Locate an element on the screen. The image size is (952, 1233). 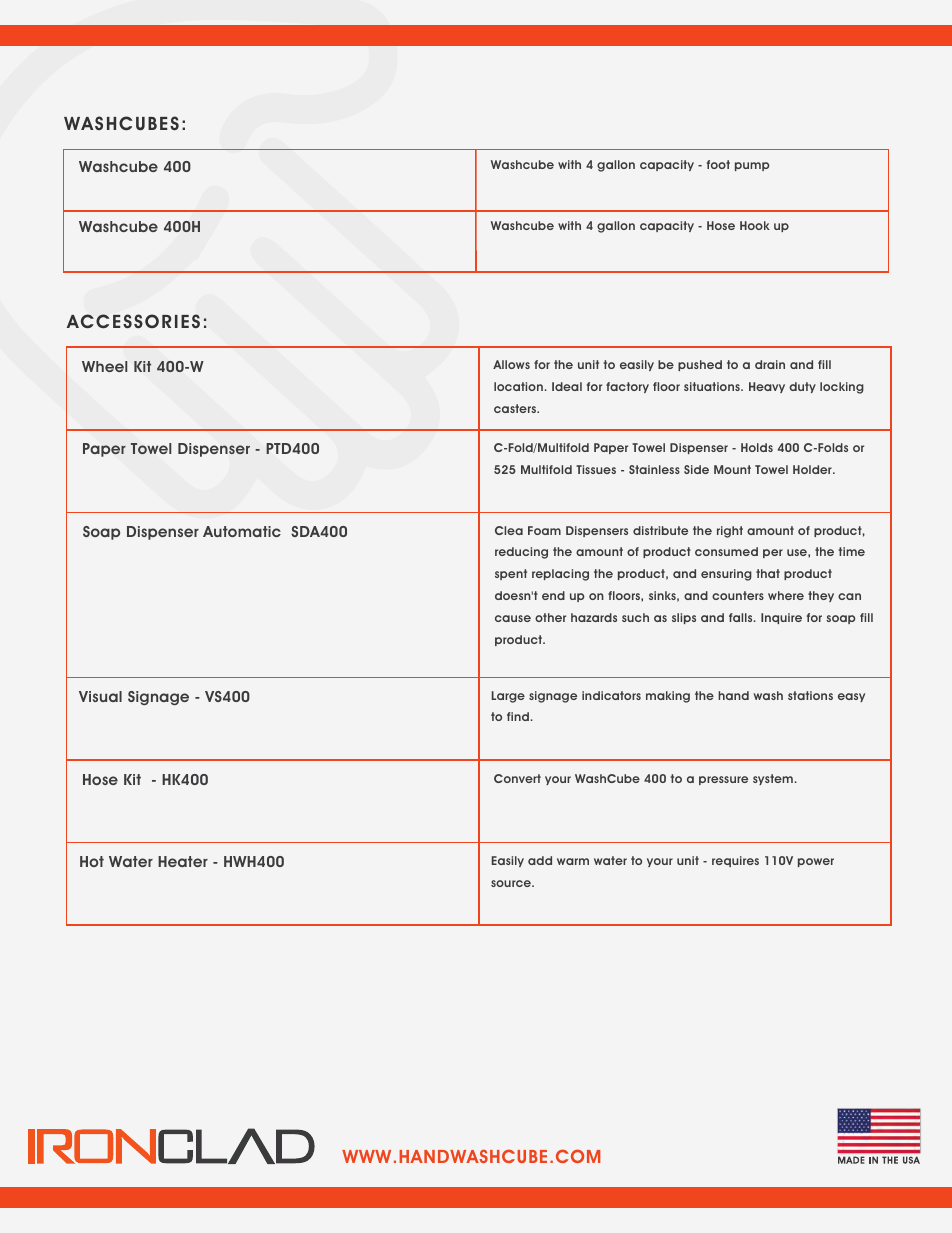
Wheel is located at coordinates (104, 366).
